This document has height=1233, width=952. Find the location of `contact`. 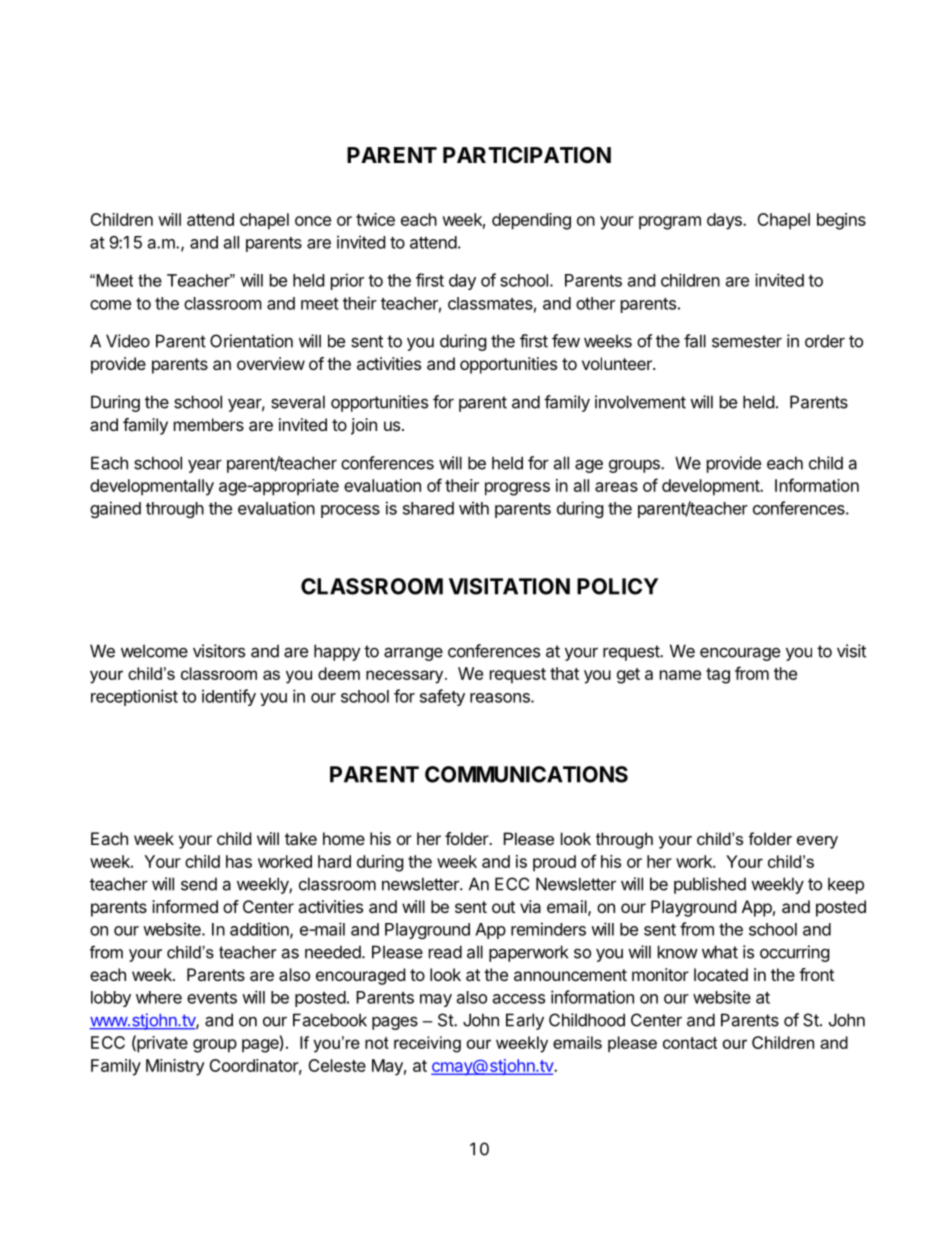

contact is located at coordinates (690, 1043).
